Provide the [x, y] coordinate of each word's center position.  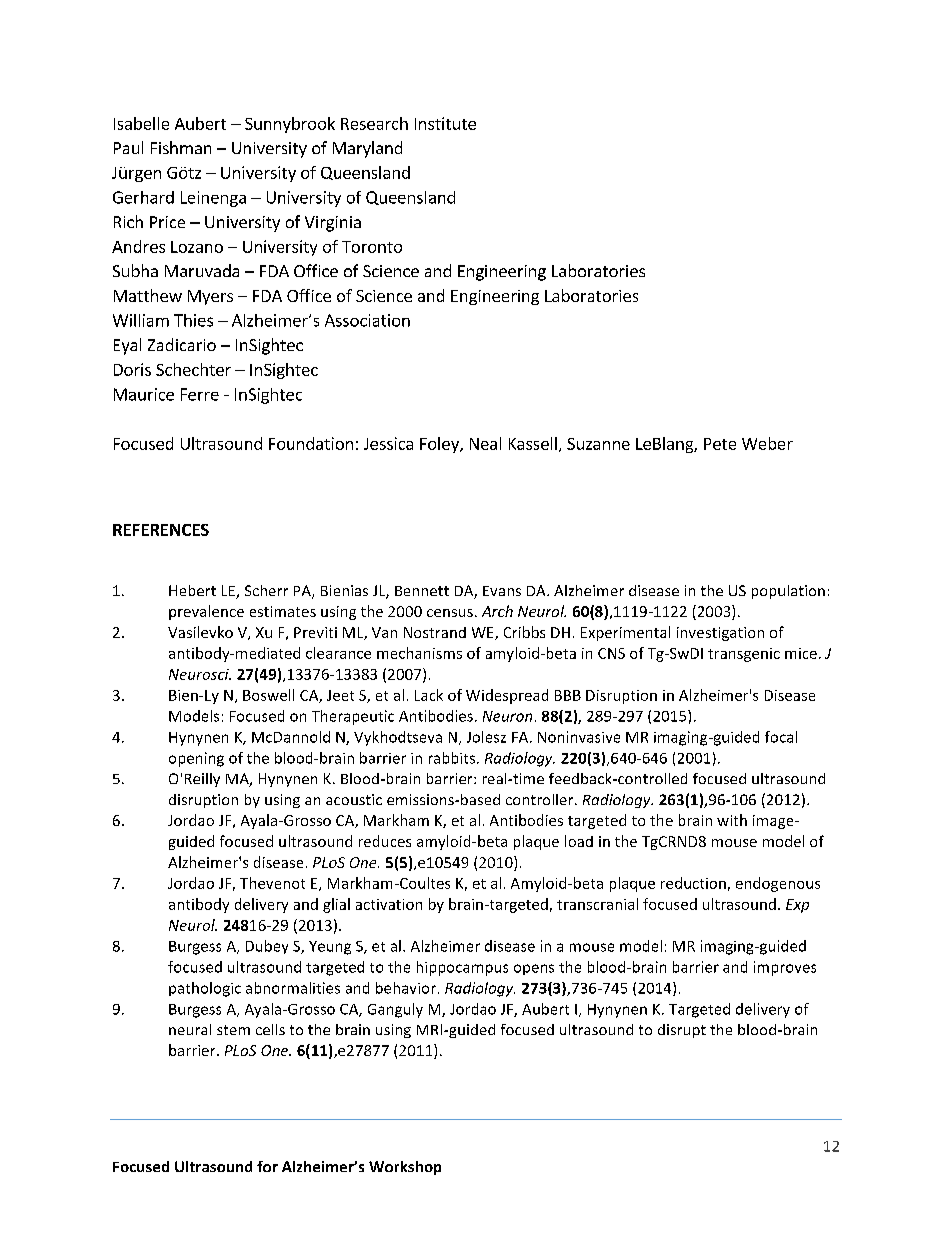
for [267, 1166]
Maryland [367, 149]
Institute [445, 123]
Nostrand [435, 632]
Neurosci [200, 674]
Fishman [181, 147]
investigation [720, 634]
